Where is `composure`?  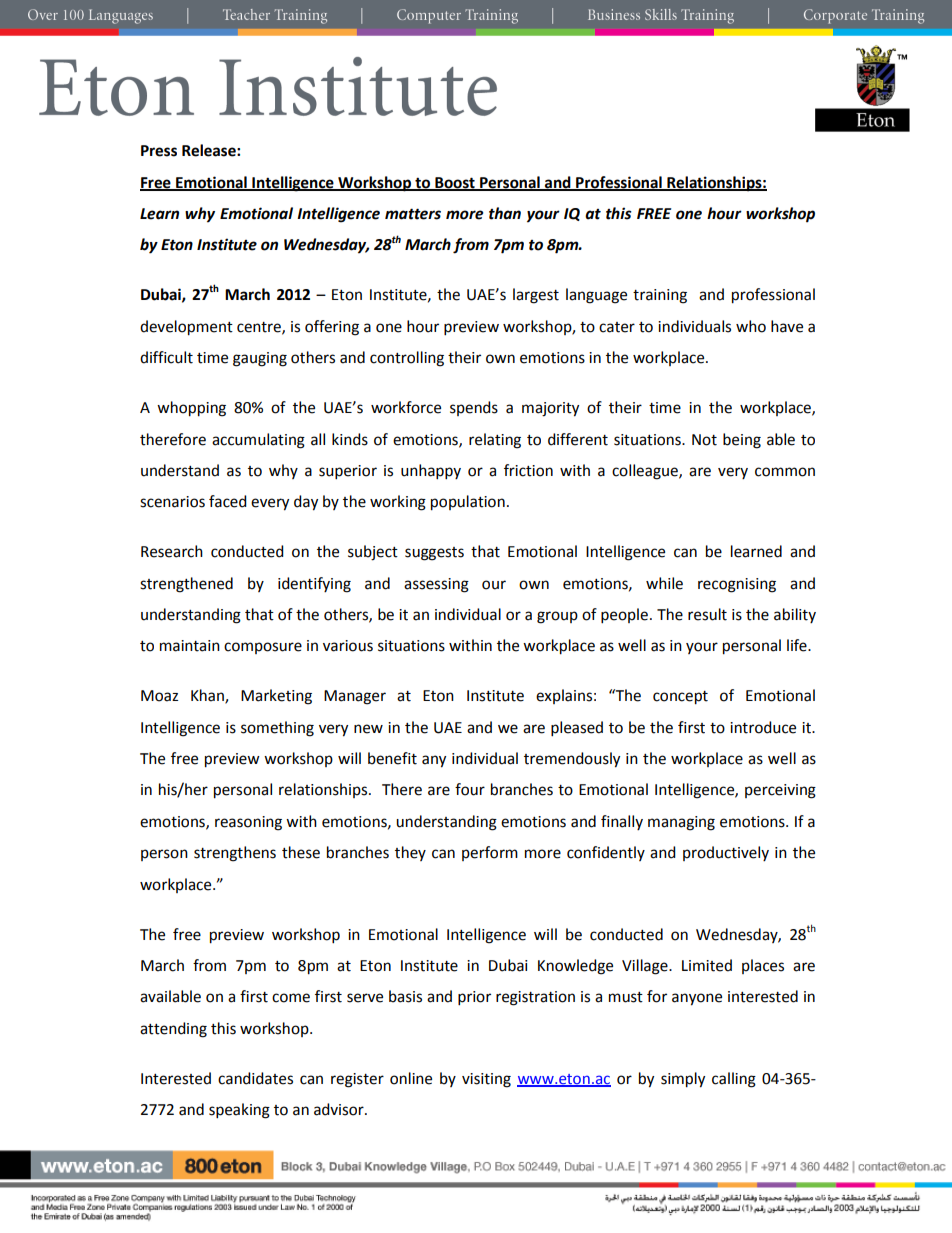 composure is located at coordinates (263, 648).
